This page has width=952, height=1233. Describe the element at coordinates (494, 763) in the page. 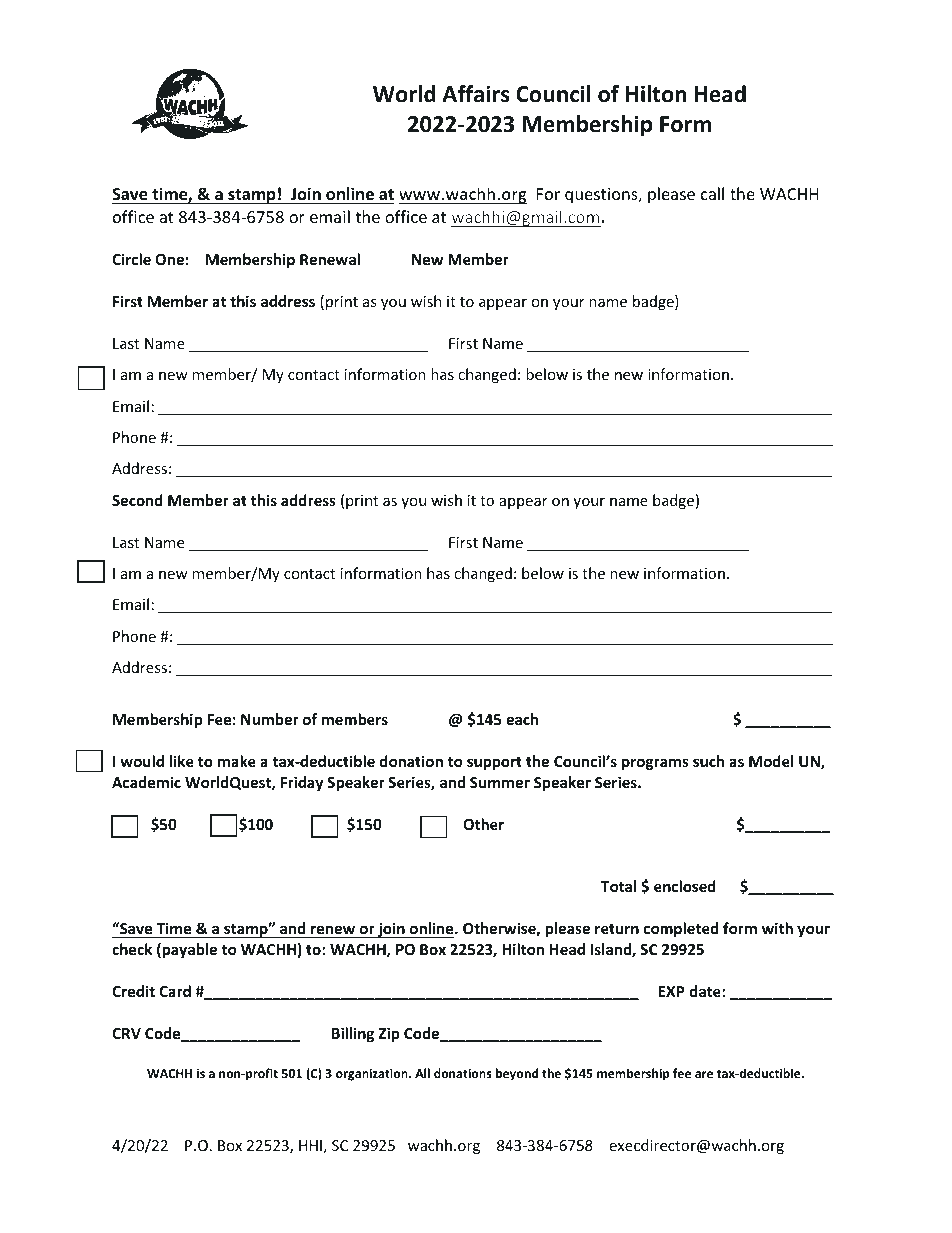

I see `support` at that location.
